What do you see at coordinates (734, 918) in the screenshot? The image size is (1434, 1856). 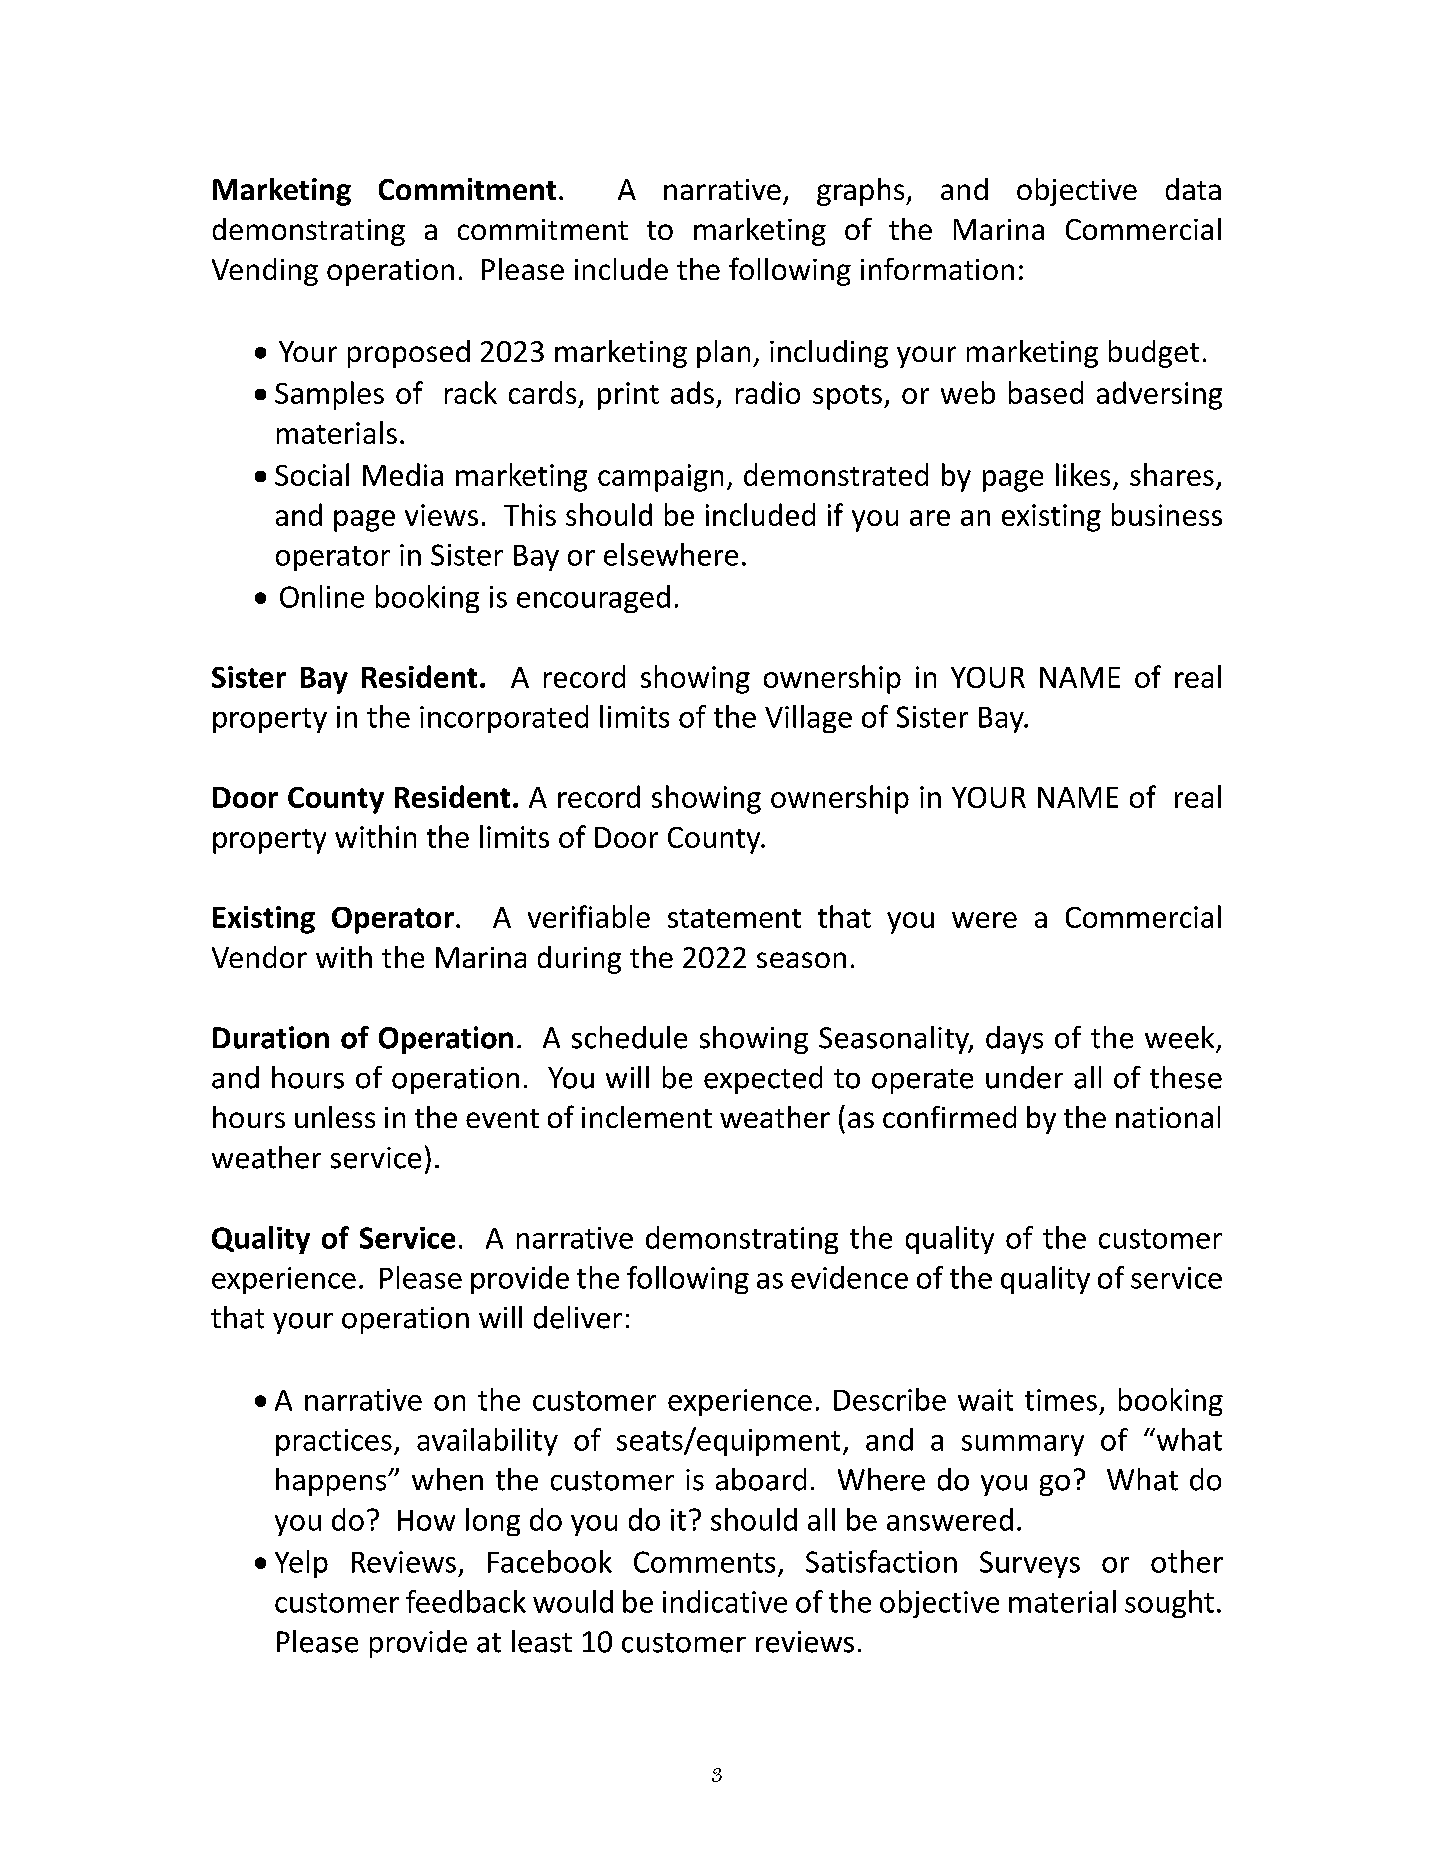 I see `statement` at bounding box center [734, 918].
